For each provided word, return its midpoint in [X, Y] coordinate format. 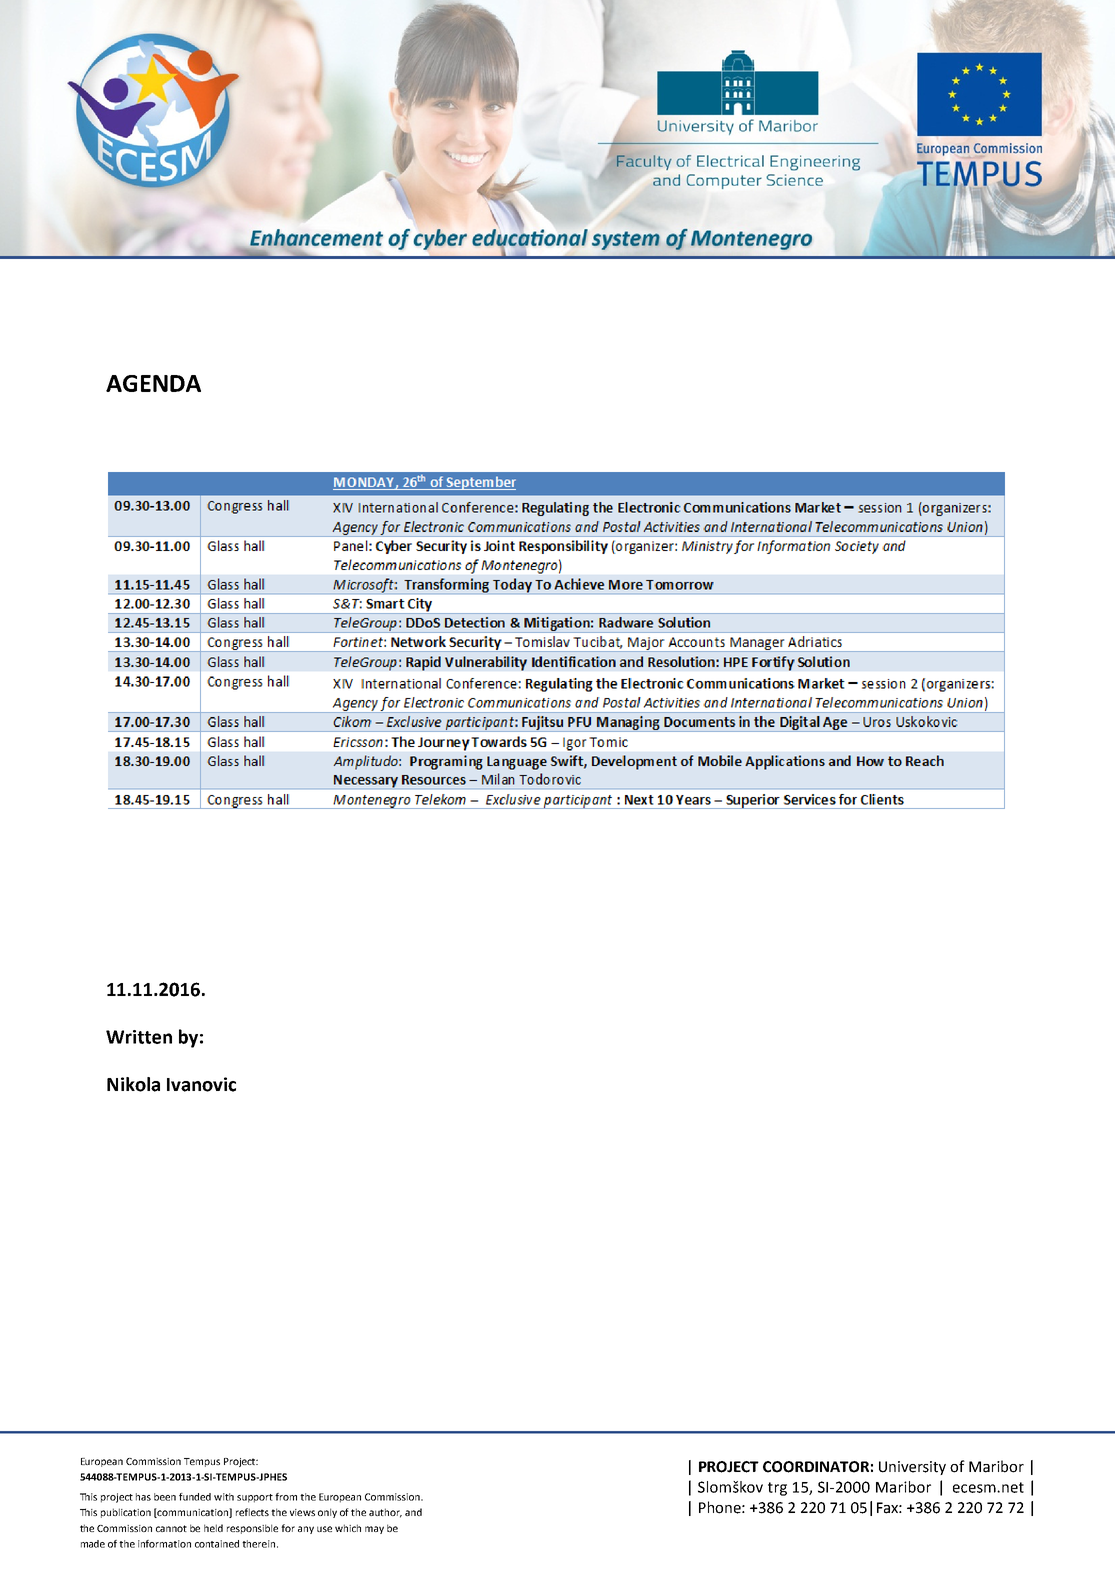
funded [195, 1497]
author [385, 1513]
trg [777, 1489]
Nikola [133, 1084]
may [374, 1530]
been [165, 1497]
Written [139, 1037]
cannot [171, 1528]
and [413, 1512]
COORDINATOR [816, 1467]
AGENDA [153, 383]
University [912, 1468]
